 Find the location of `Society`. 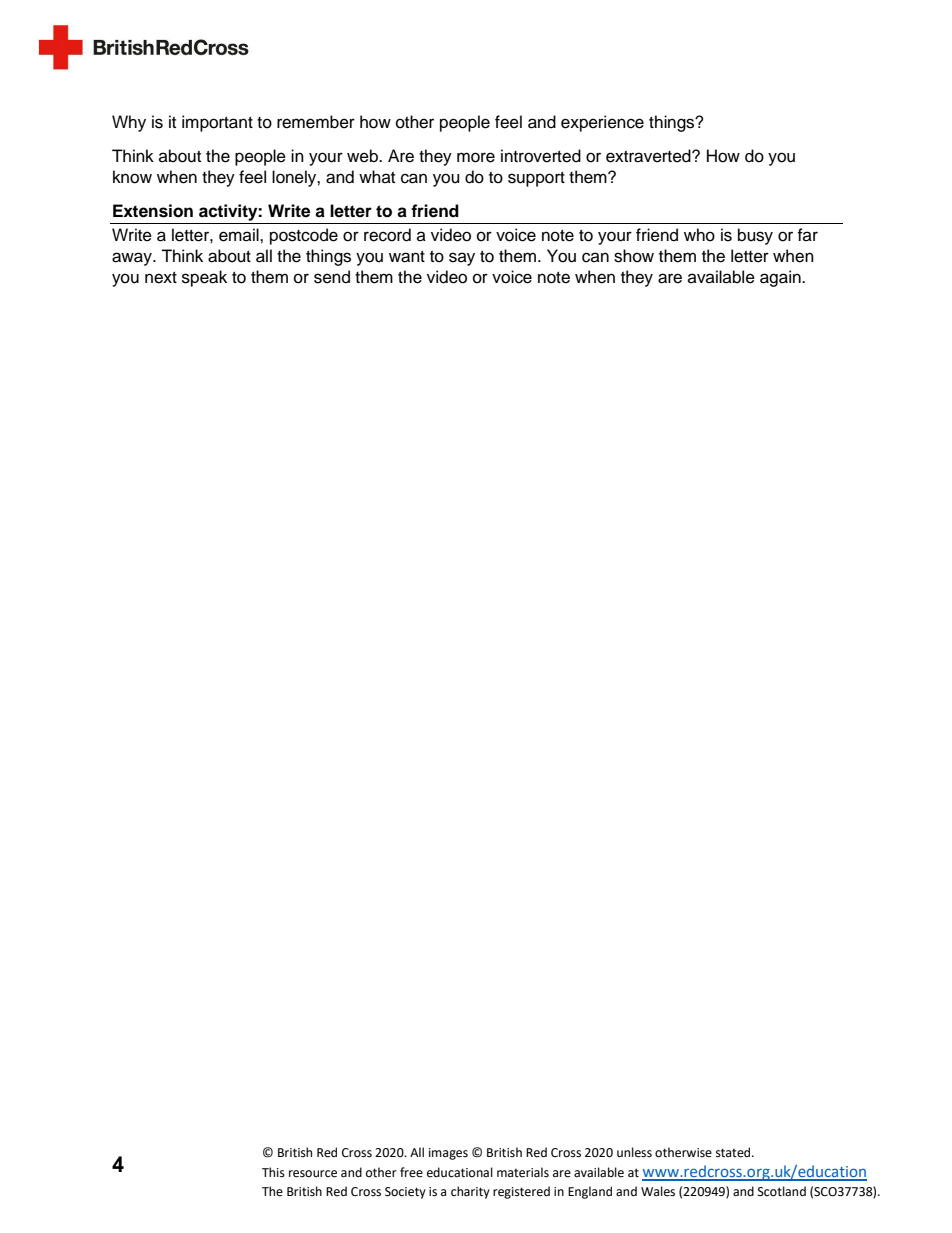

Society is located at coordinates (405, 1193).
